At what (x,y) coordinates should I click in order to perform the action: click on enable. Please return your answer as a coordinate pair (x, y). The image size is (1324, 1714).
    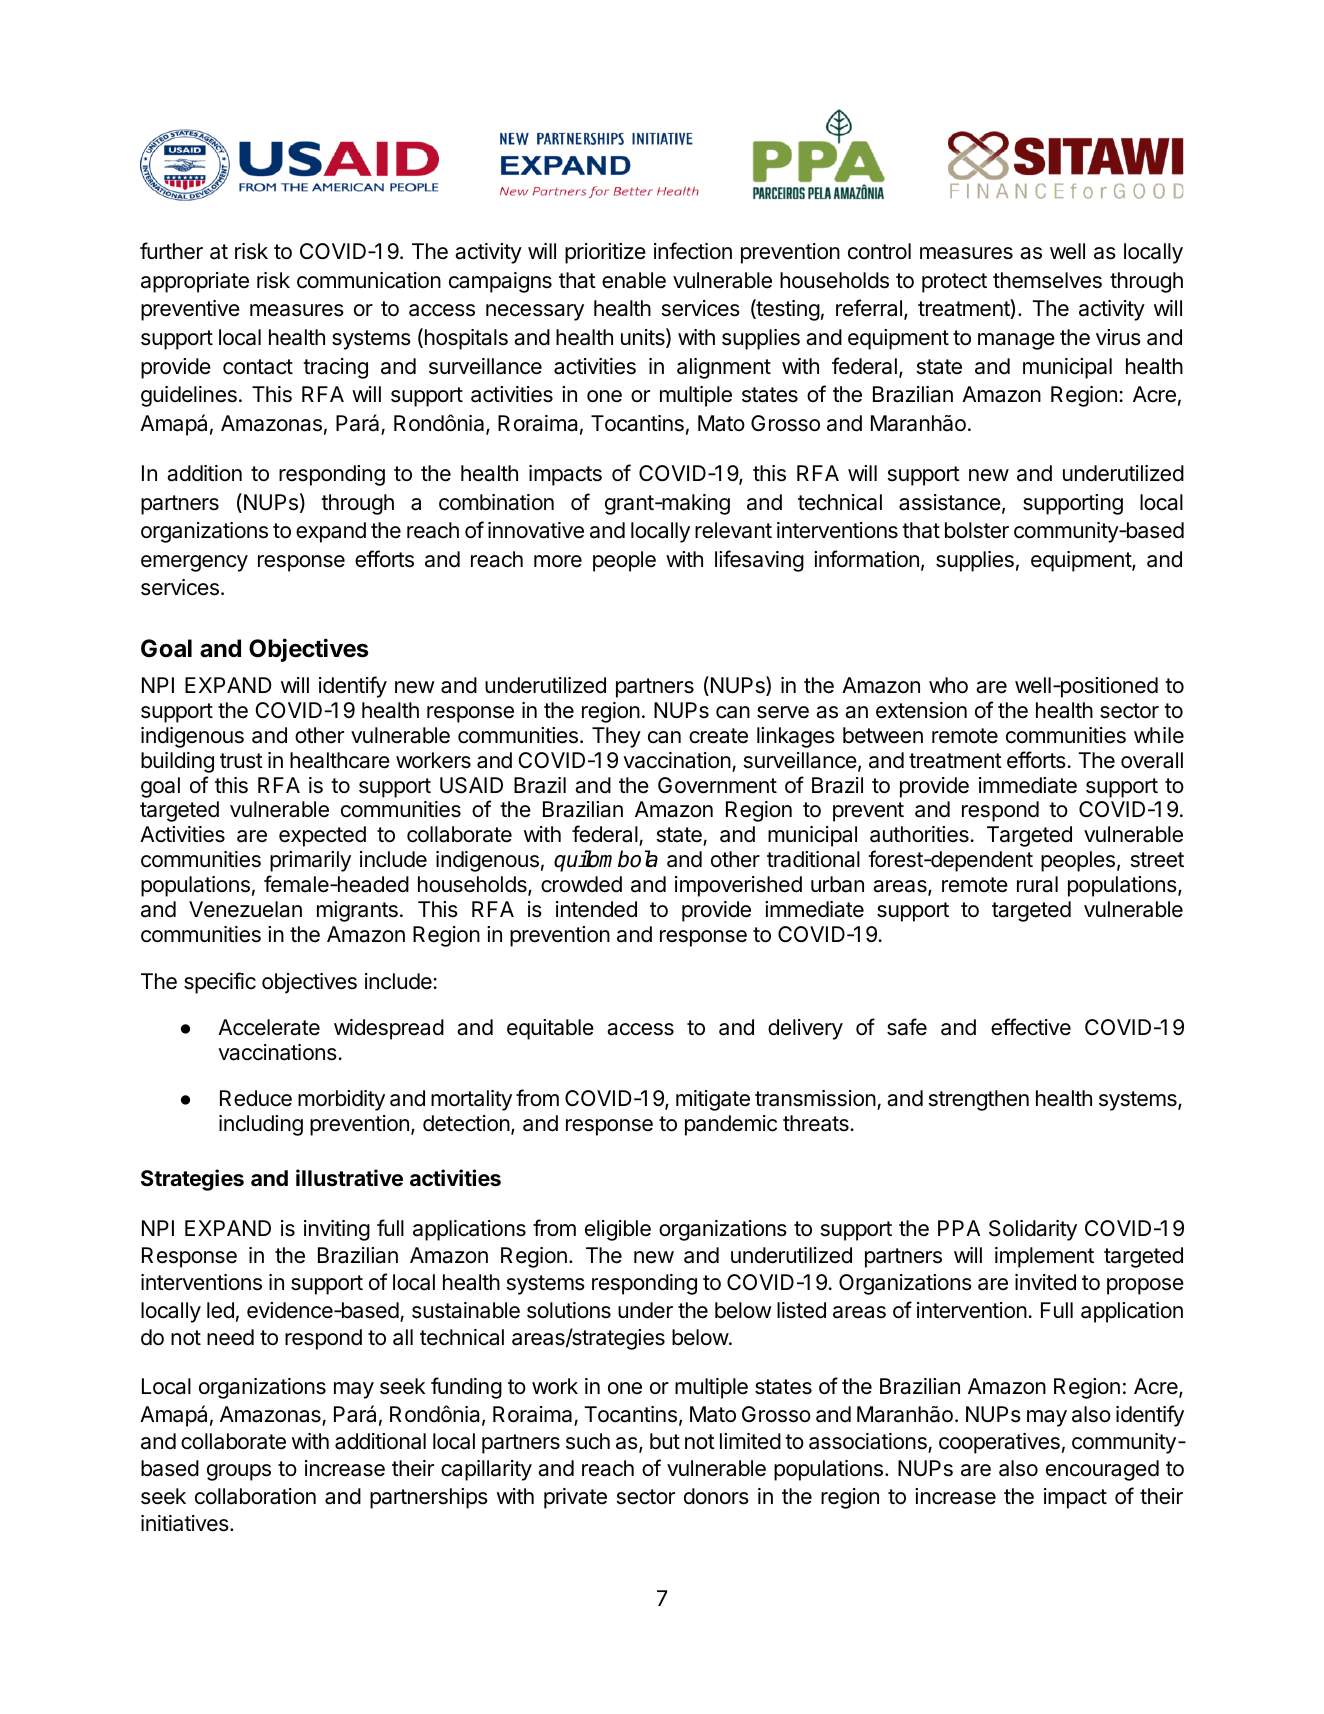
    Looking at the image, I should click on (634, 280).
